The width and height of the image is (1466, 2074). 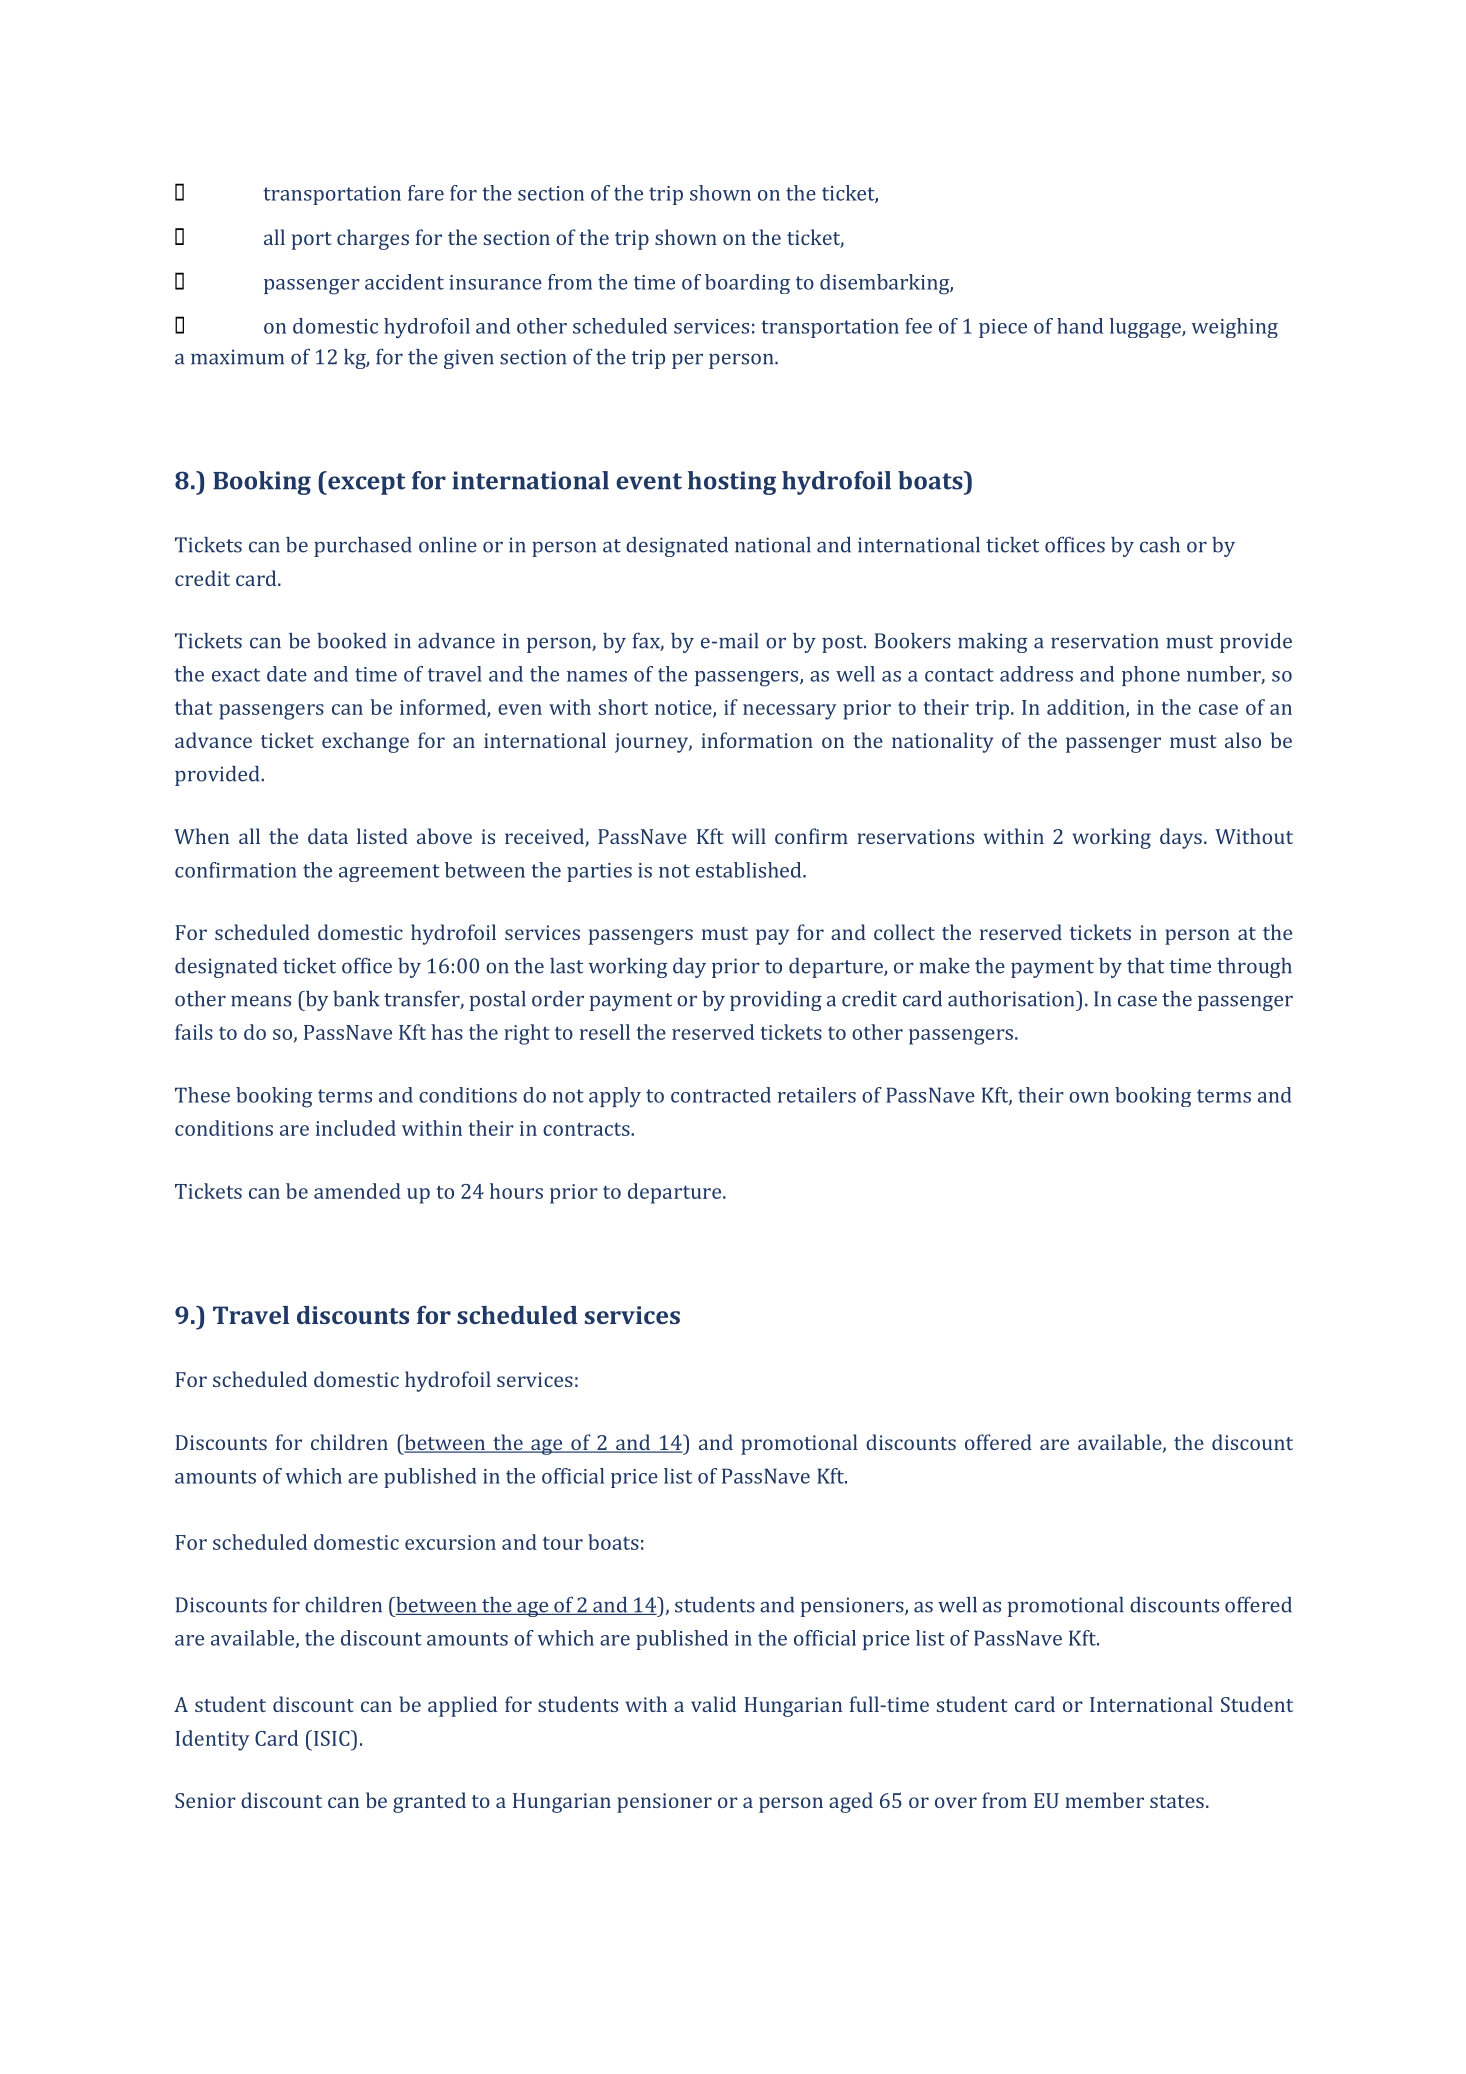 I want to click on phone, so click(x=1151, y=676).
